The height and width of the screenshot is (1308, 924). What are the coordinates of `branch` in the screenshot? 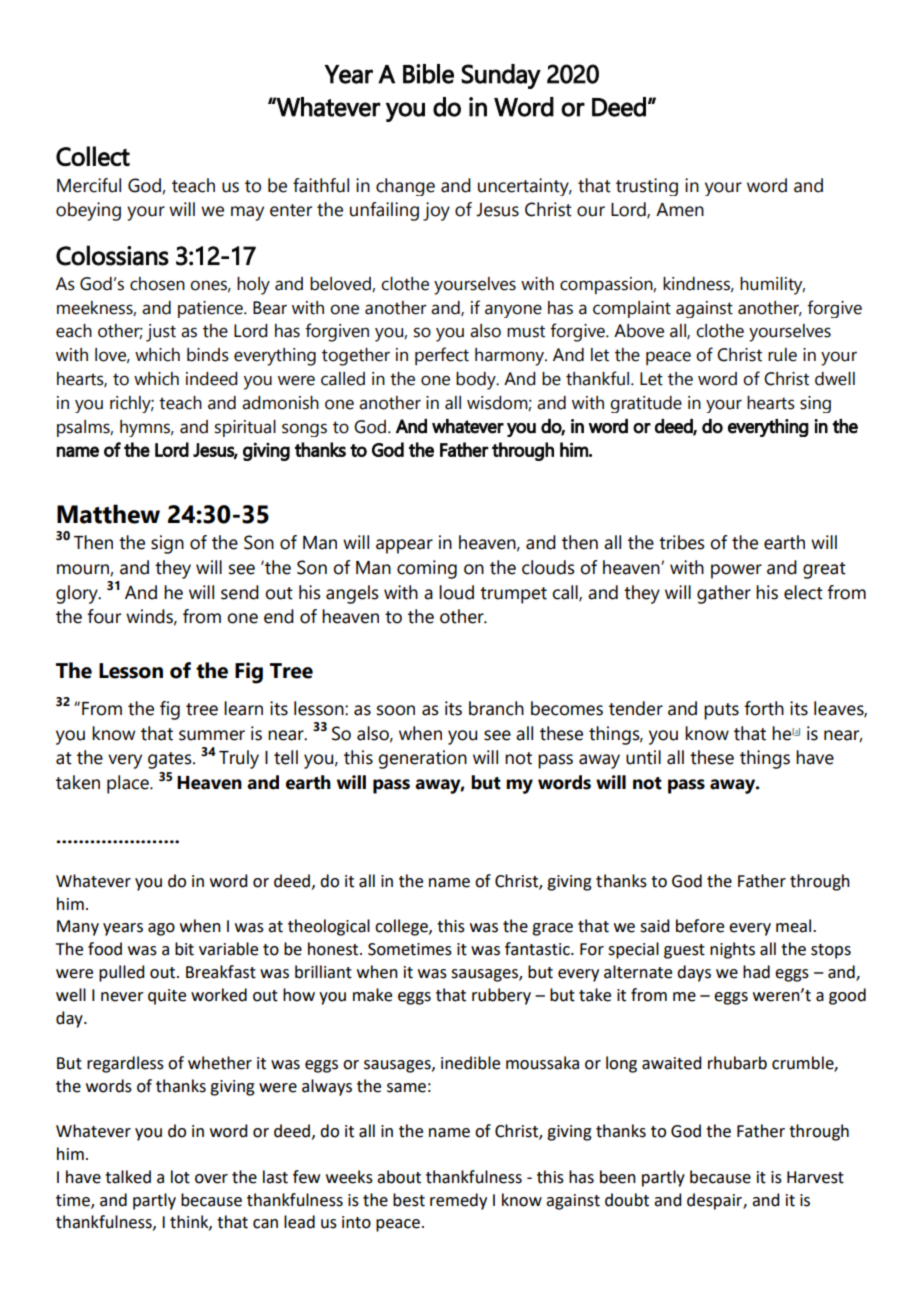 It's located at (496, 708).
